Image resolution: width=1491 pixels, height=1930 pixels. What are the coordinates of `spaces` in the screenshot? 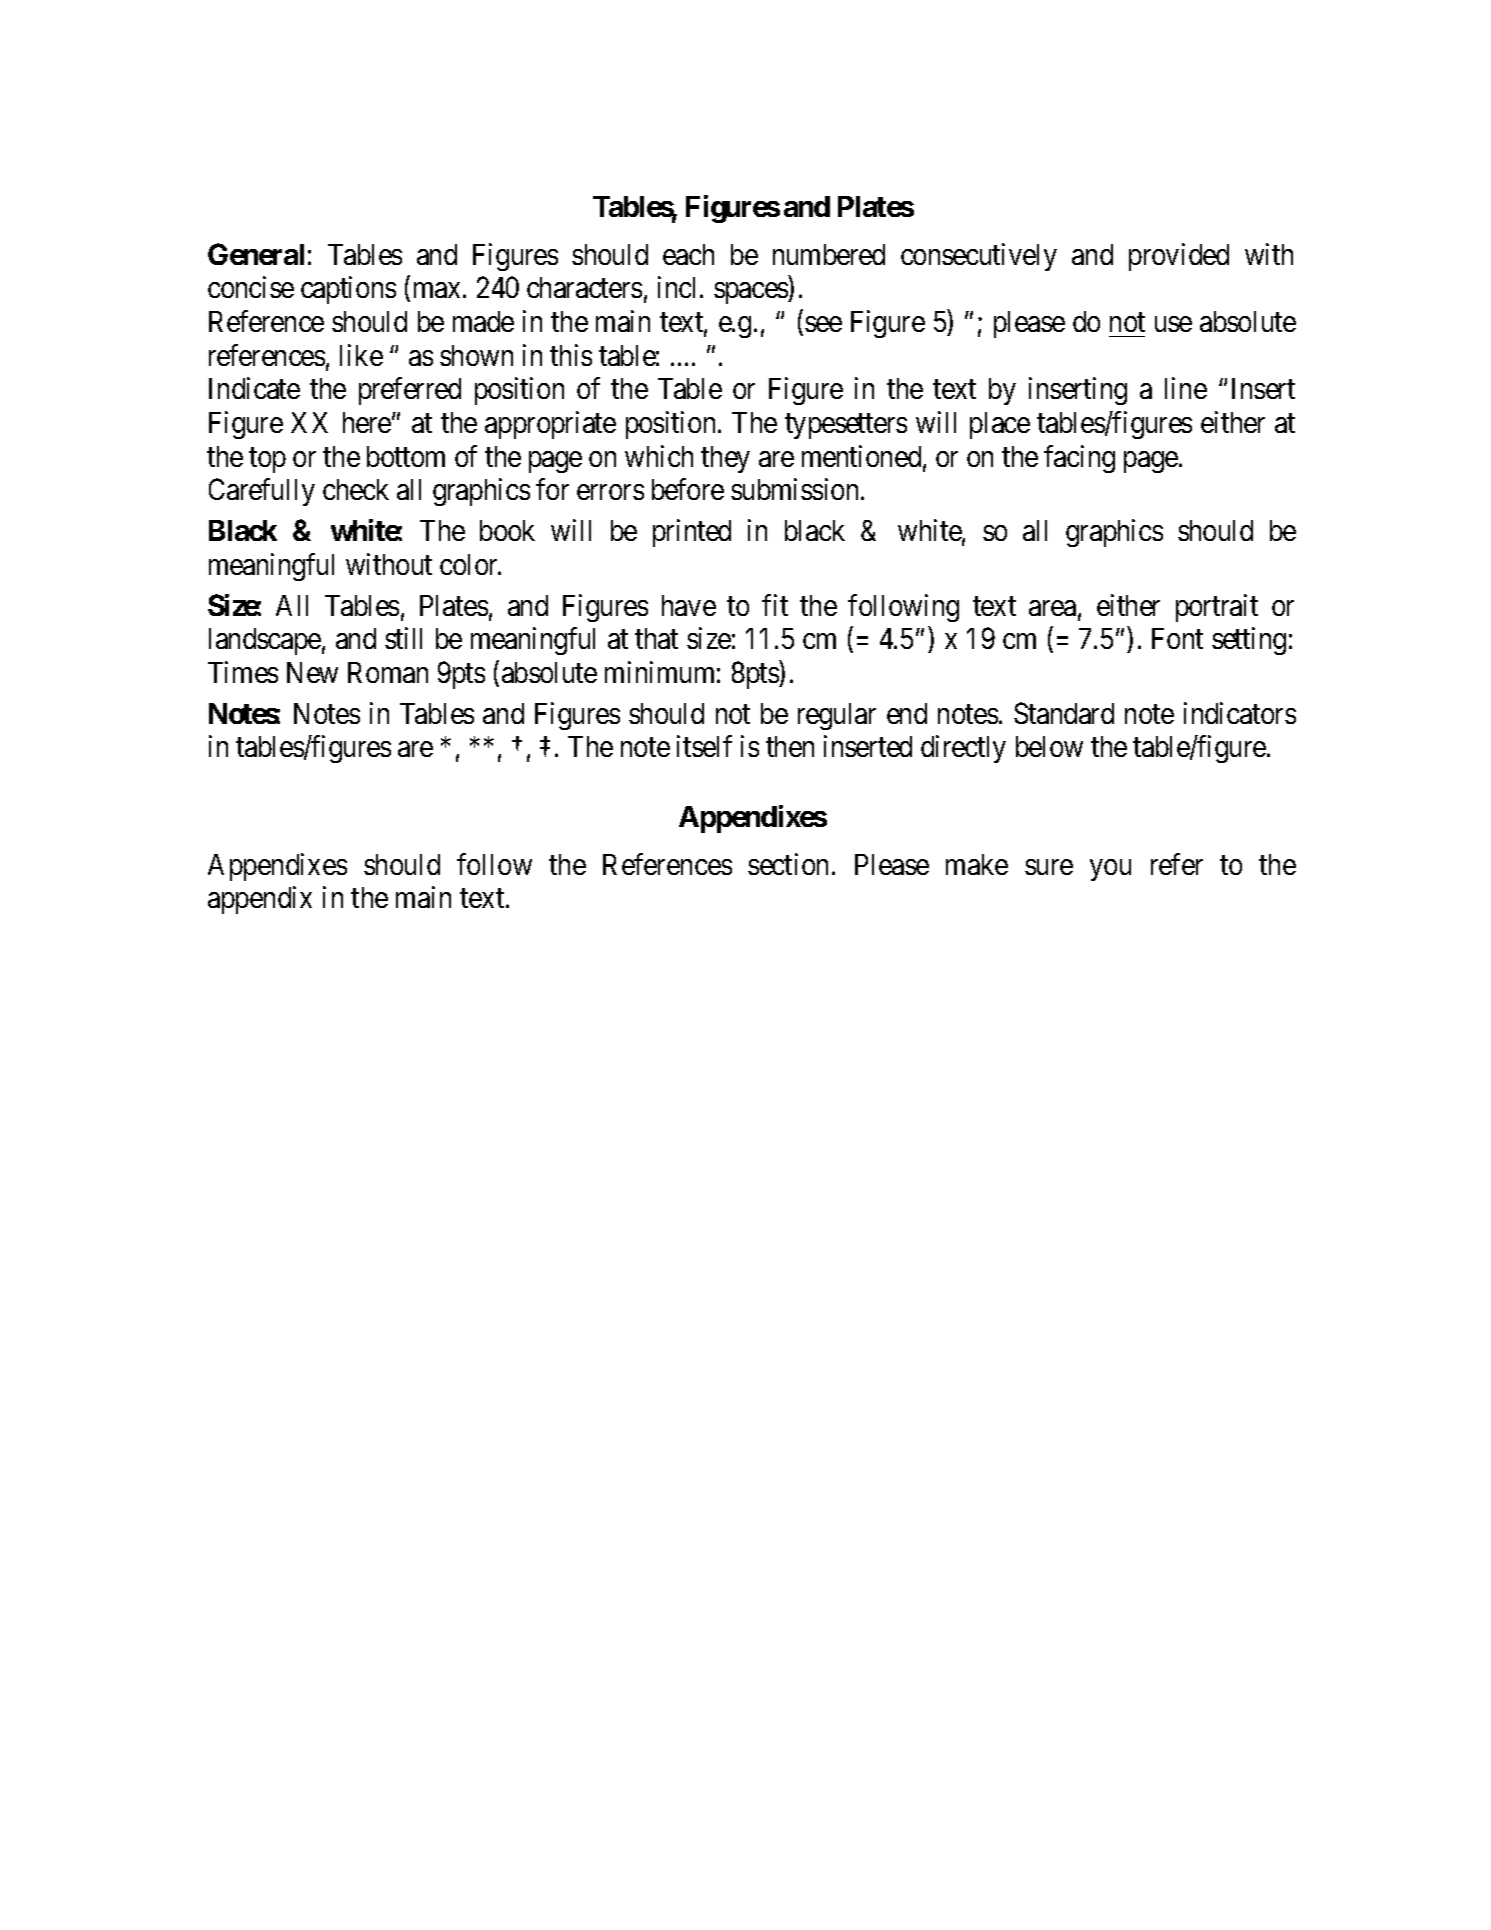 It's located at (751, 293).
